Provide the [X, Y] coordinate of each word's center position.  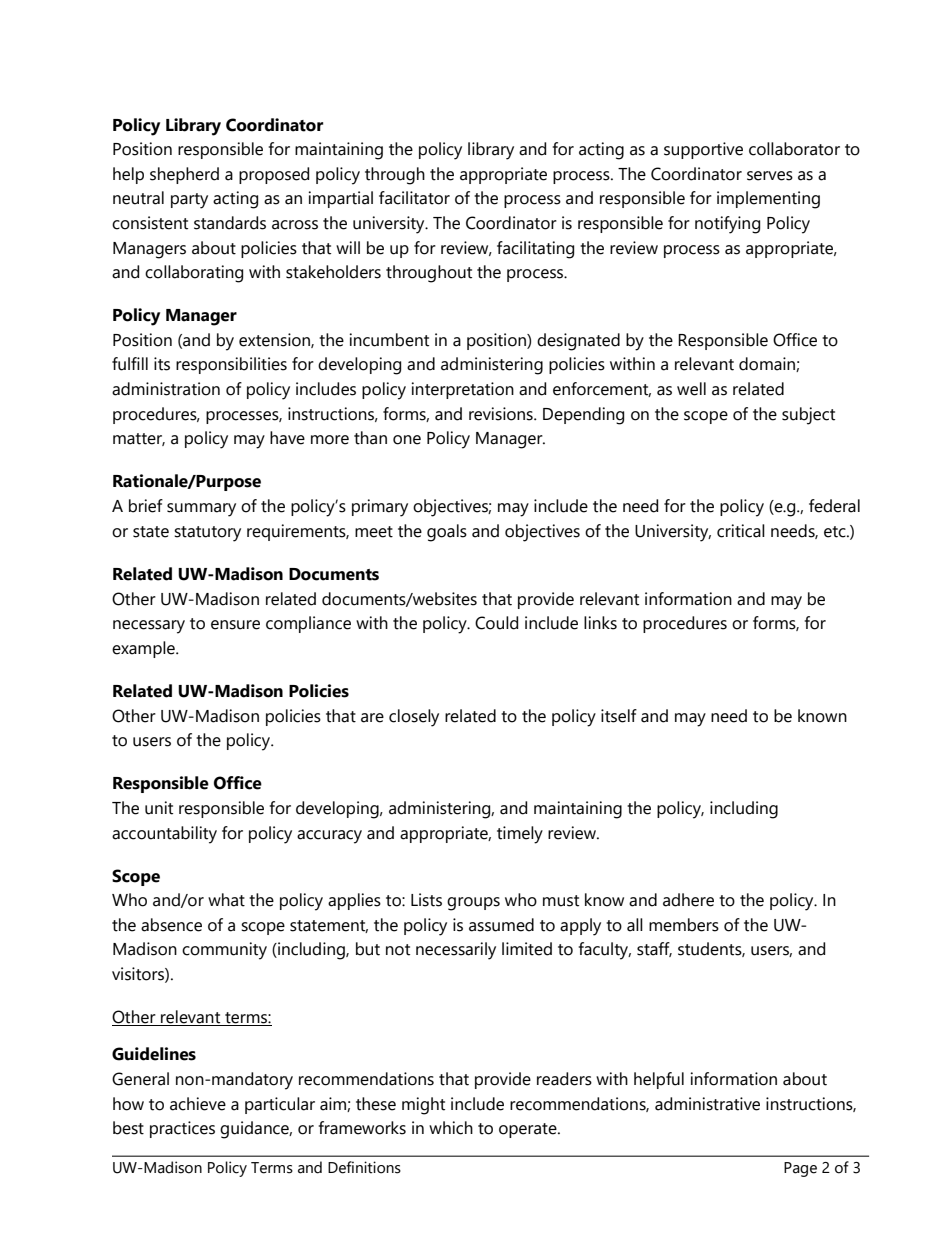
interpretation [463, 390]
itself [619, 716]
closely [414, 718]
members [684, 925]
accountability [164, 835]
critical [741, 531]
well [691, 389]
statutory [207, 534]
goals [447, 533]
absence [171, 925]
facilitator [414, 198]
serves [770, 176]
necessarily [456, 951]
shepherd [184, 175]
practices [182, 1129]
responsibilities [231, 365]
